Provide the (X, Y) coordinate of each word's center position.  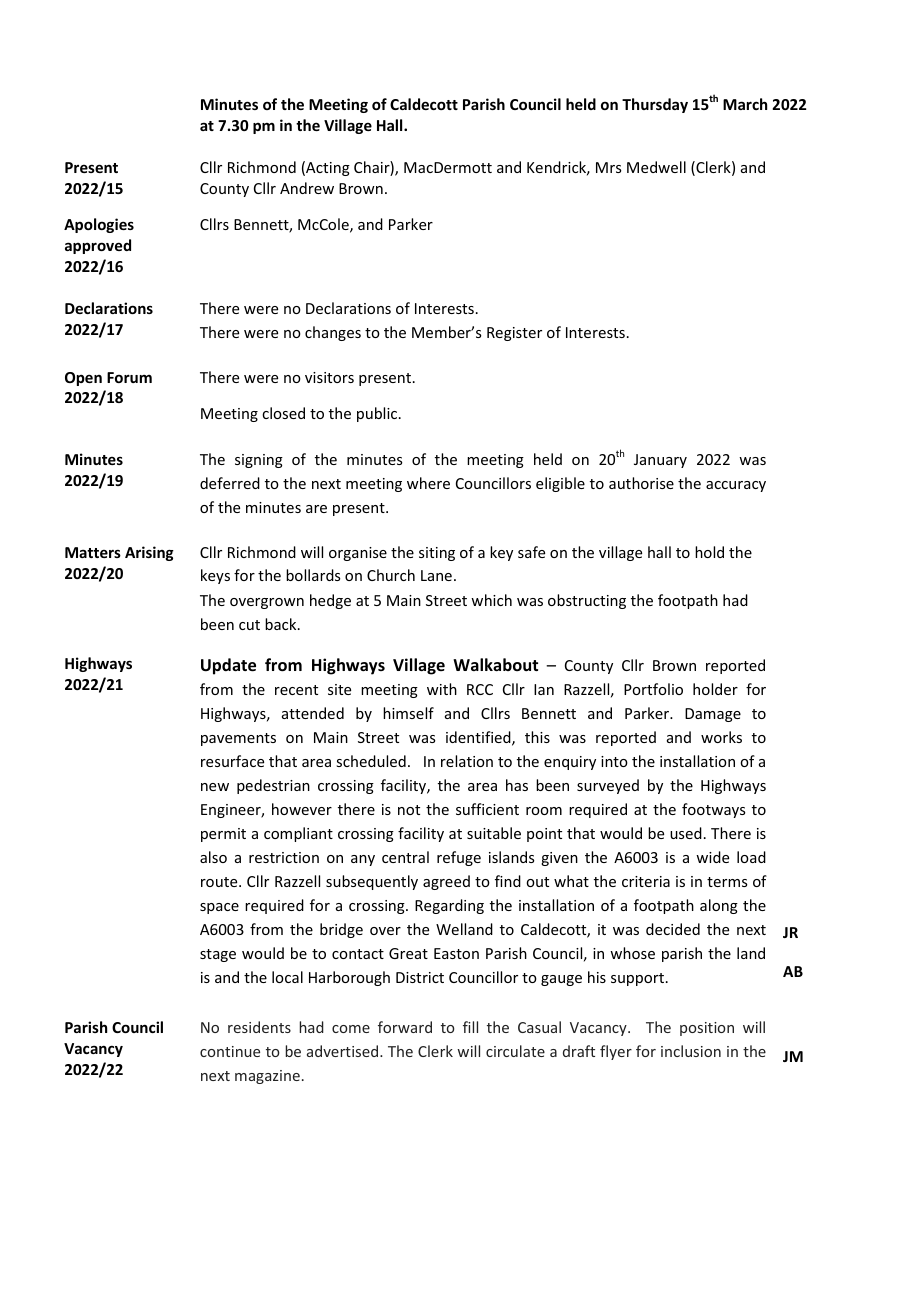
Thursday (655, 105)
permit (223, 835)
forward (405, 1027)
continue (230, 1051)
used (686, 833)
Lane (436, 575)
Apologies (99, 225)
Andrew (307, 188)
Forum (129, 377)
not (409, 810)
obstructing (587, 601)
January (660, 461)
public (378, 414)
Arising (149, 553)
